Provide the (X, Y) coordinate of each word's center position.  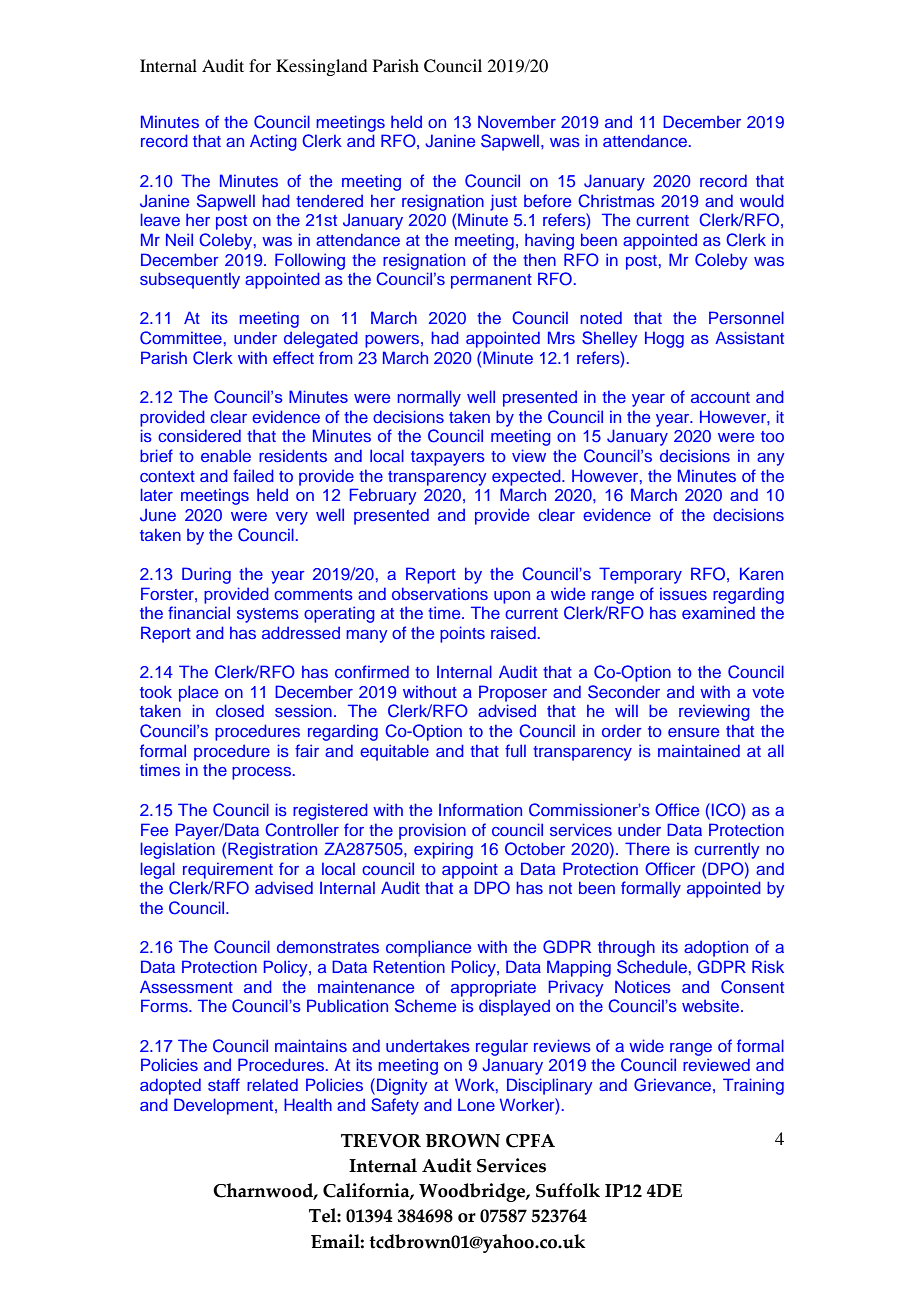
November (517, 121)
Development (225, 1106)
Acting (273, 142)
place (198, 693)
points (462, 634)
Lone (476, 1104)
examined (718, 612)
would (762, 200)
